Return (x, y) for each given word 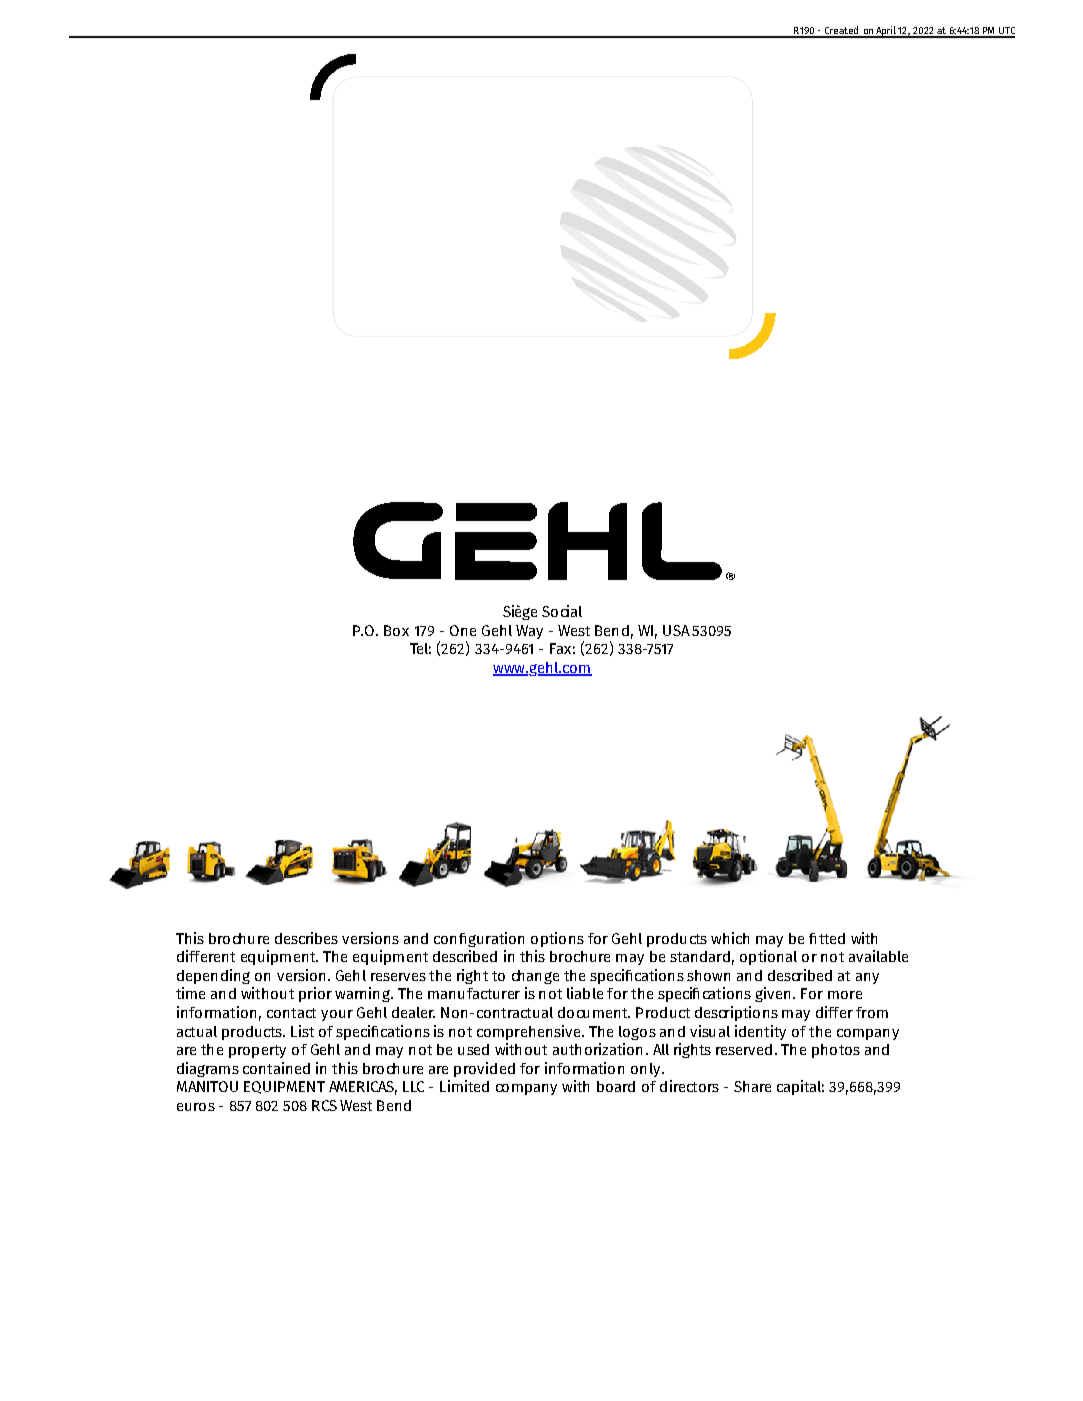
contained (276, 1068)
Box (396, 630)
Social (562, 611)
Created (841, 31)
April (886, 32)
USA (676, 630)
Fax (560, 648)
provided (484, 1069)
